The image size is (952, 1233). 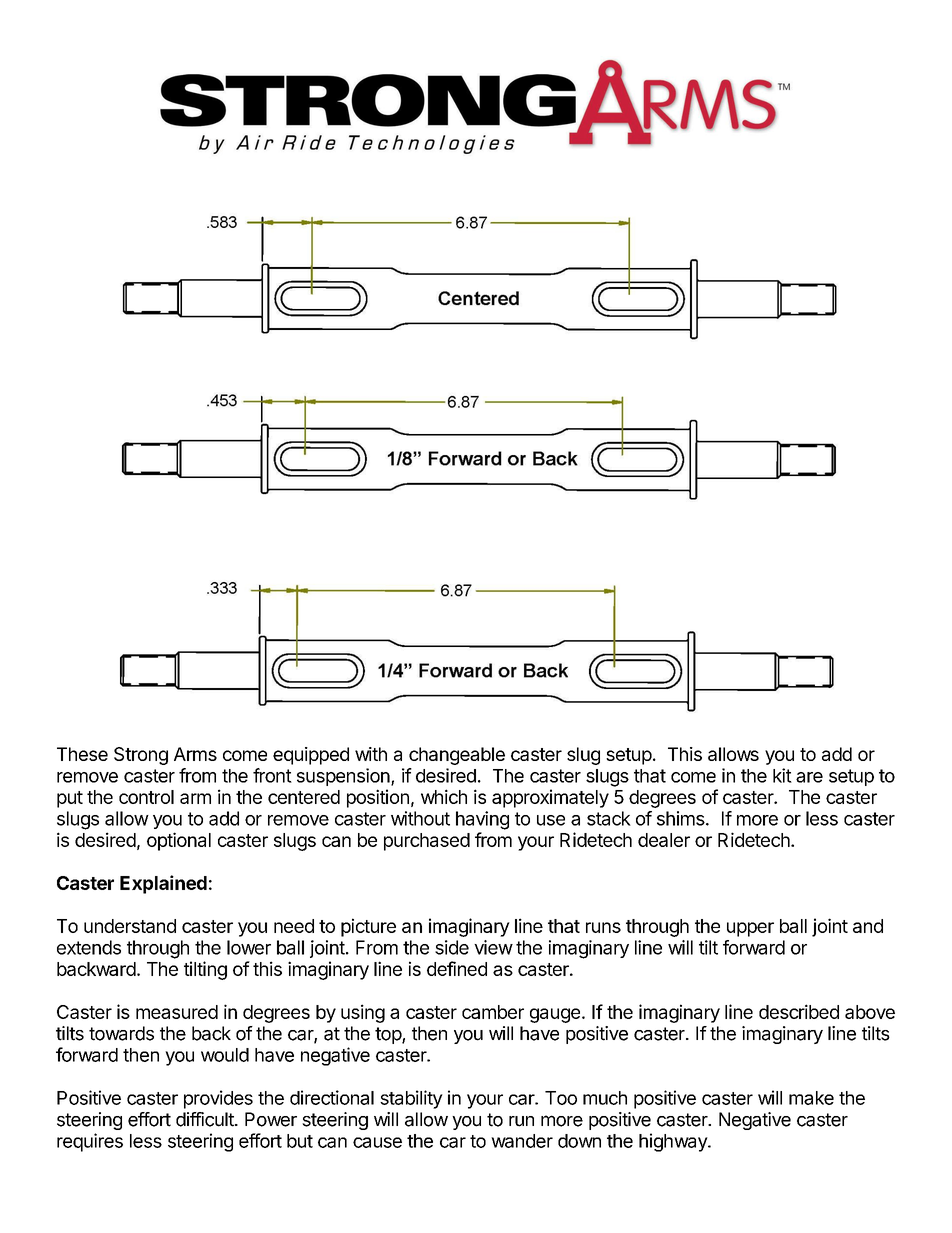 What do you see at coordinates (179, 841) in the screenshot?
I see `optional` at bounding box center [179, 841].
